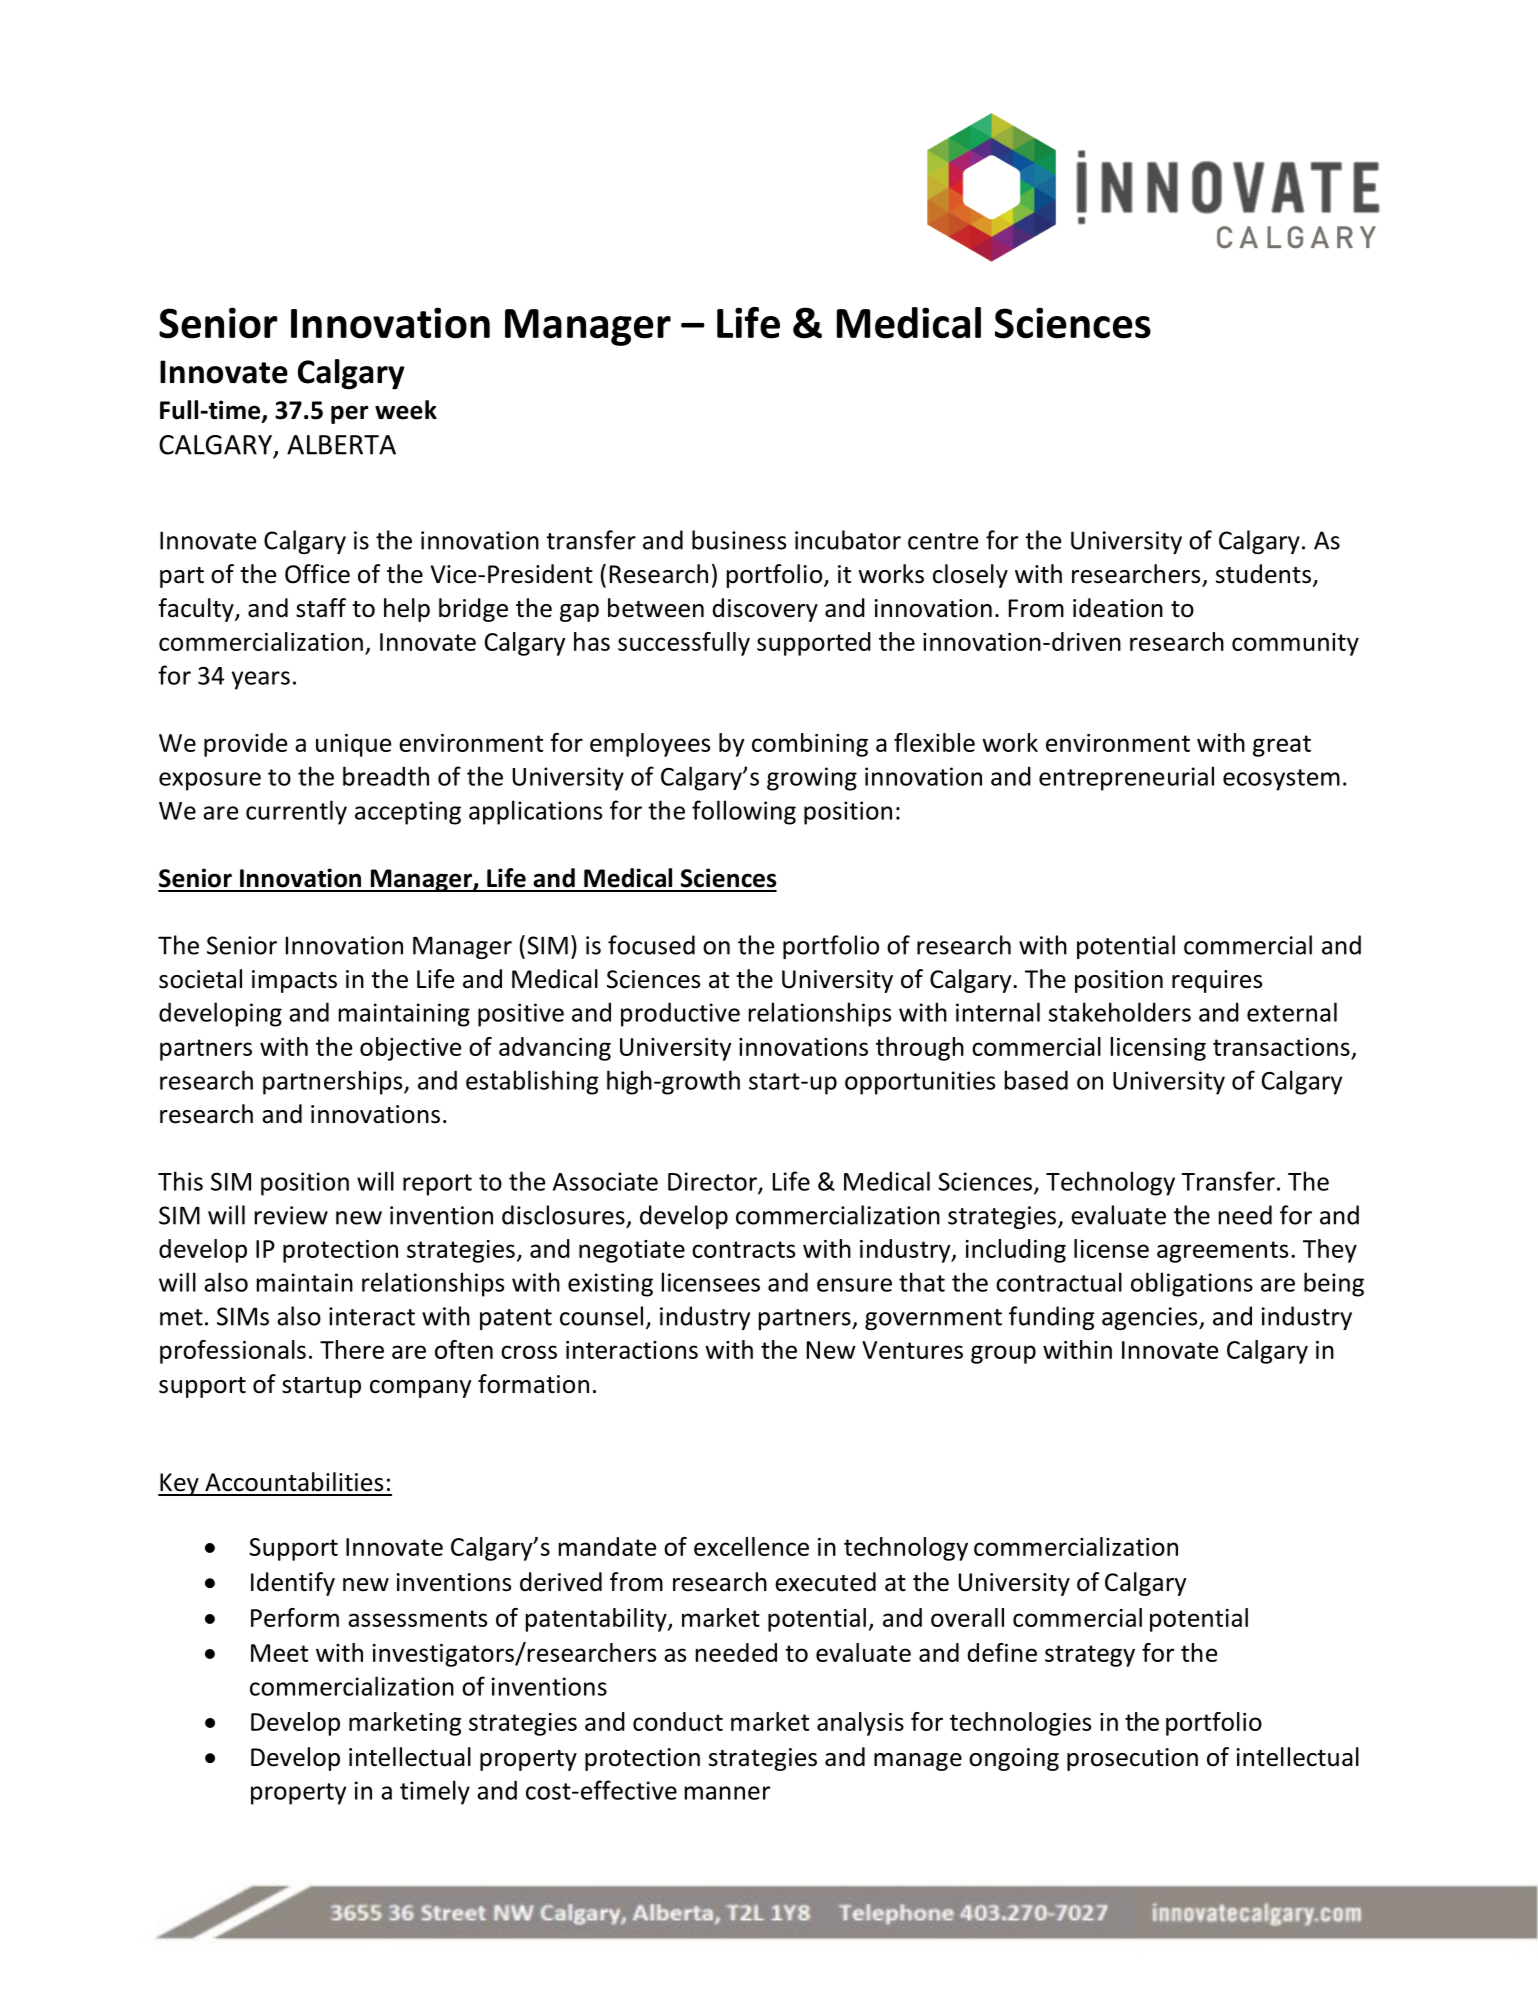  What do you see at coordinates (1132, 1759) in the screenshot?
I see `prosecution` at bounding box center [1132, 1759].
